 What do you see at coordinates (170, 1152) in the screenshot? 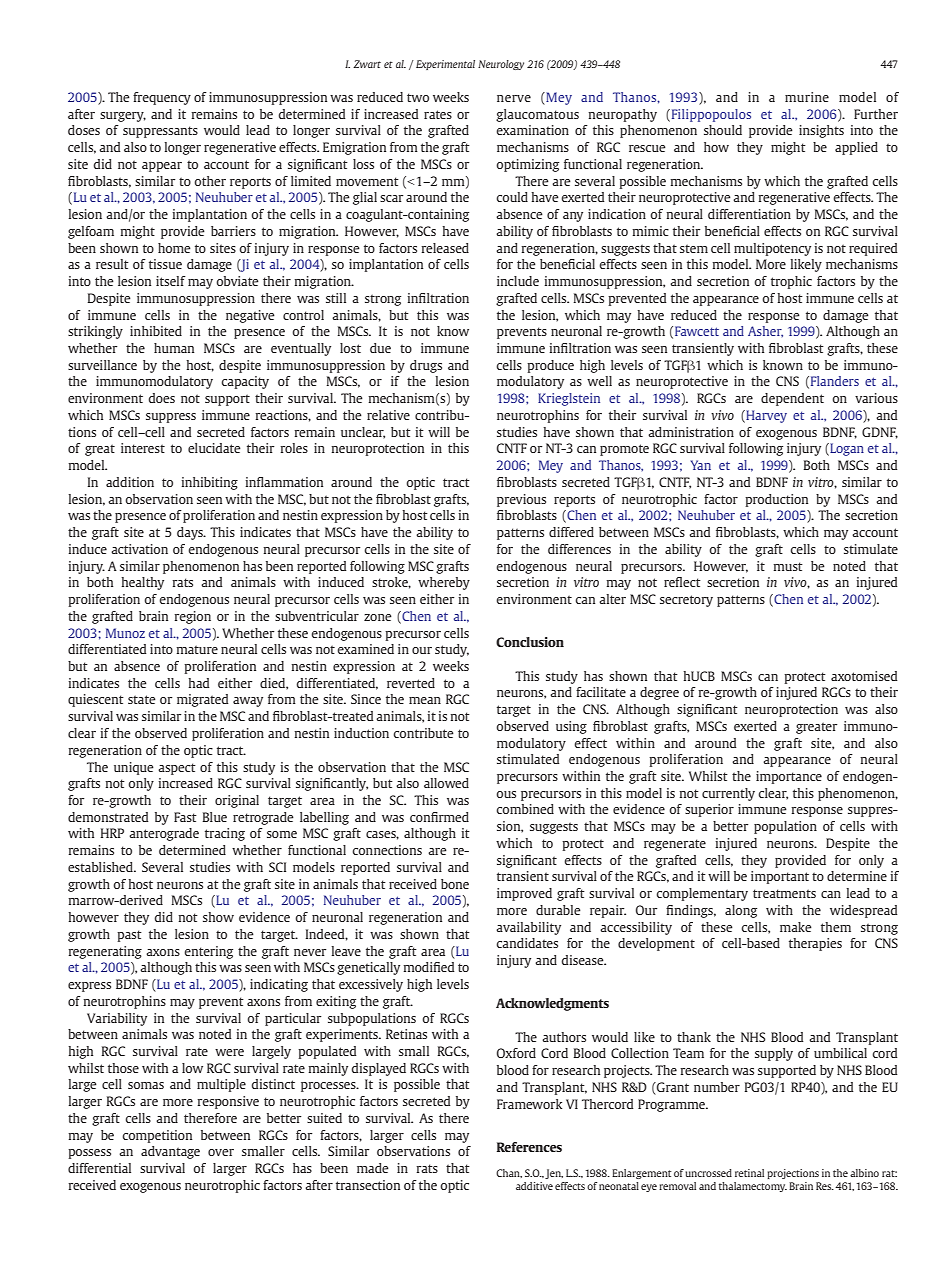
I see `advantage` at bounding box center [170, 1152].
